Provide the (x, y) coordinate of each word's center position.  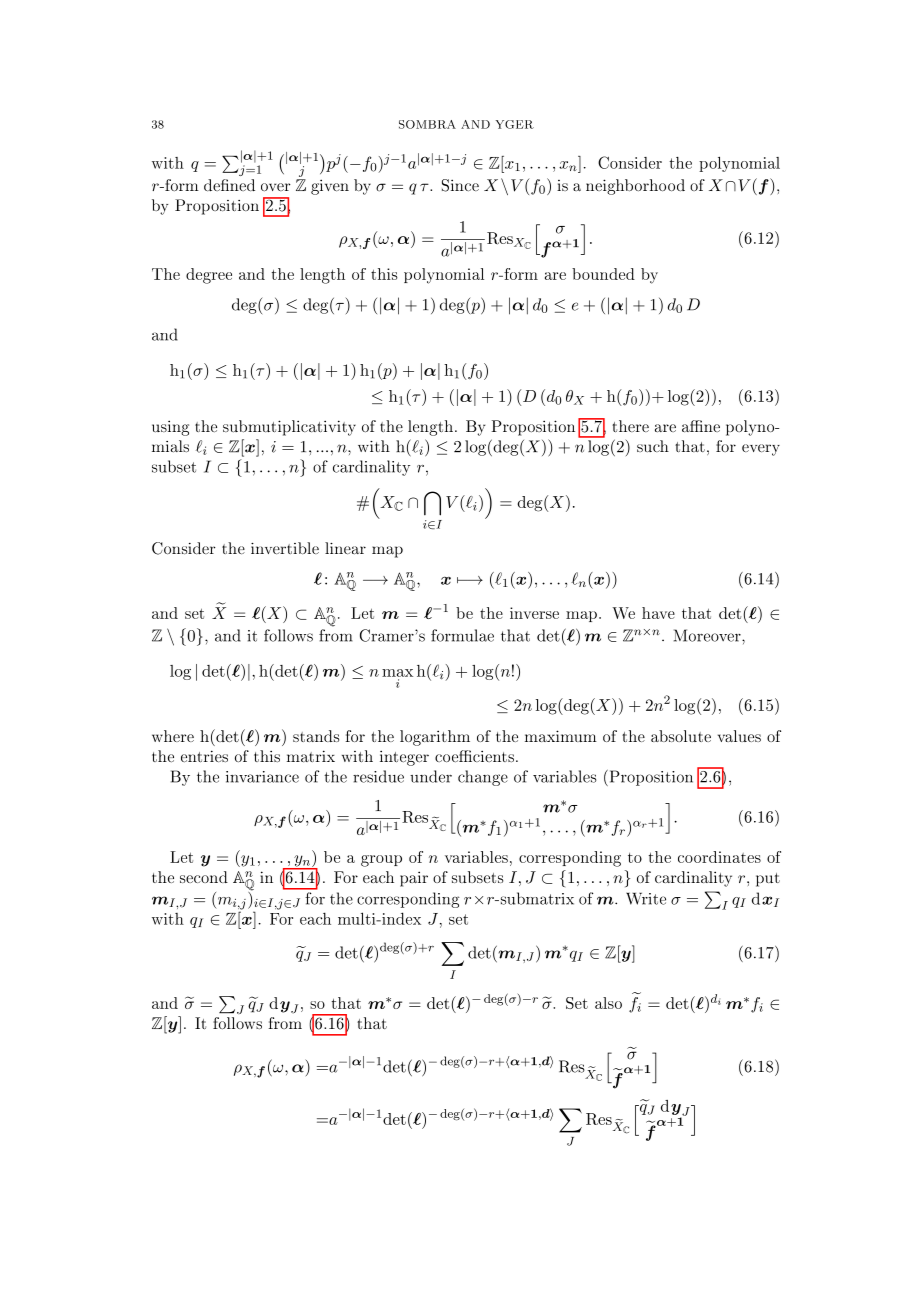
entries (204, 756)
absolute (681, 736)
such (653, 446)
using (170, 428)
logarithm (435, 738)
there (630, 426)
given (330, 187)
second (204, 877)
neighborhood (635, 187)
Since (460, 185)
